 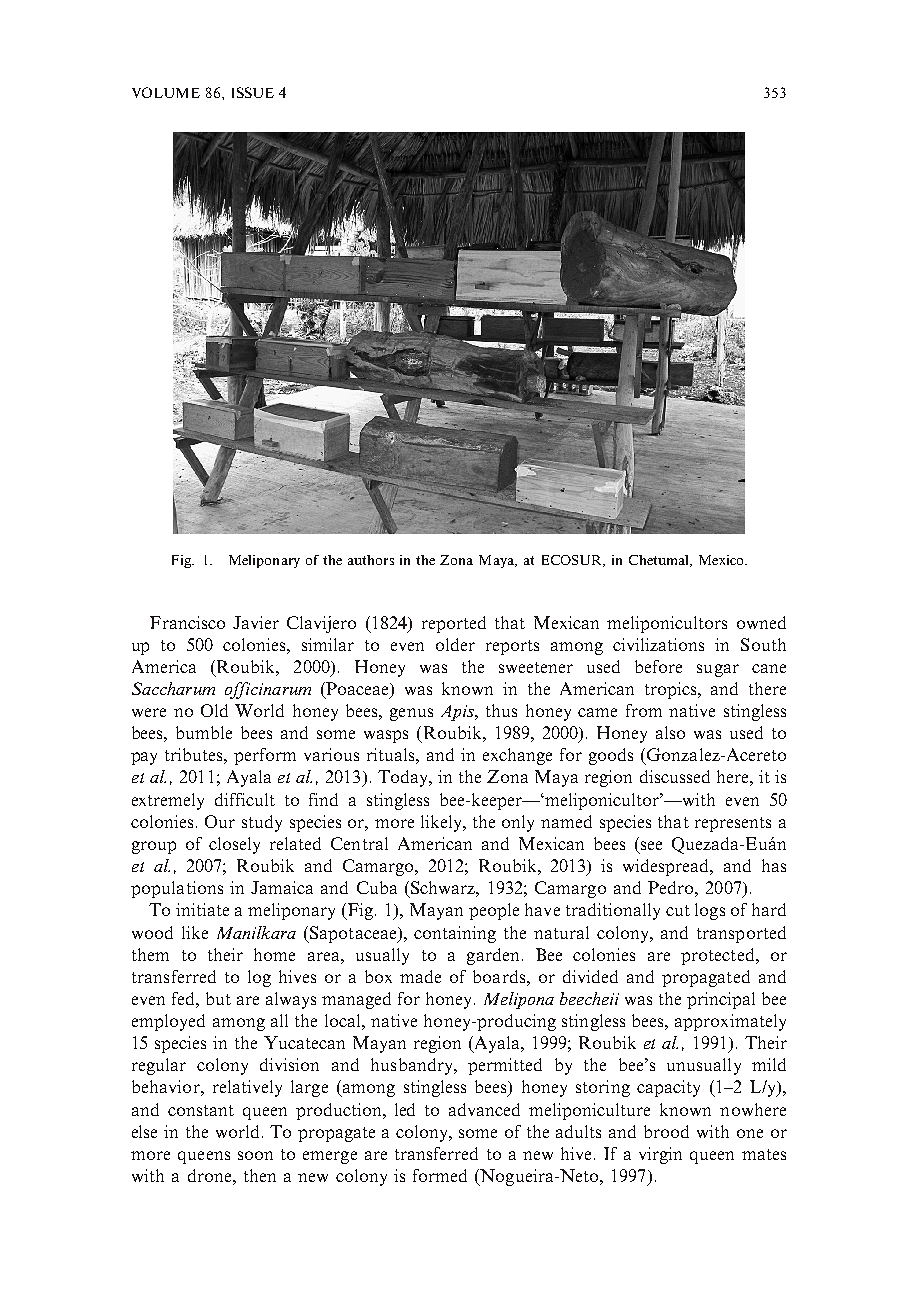 What do you see at coordinates (658, 644) in the screenshot?
I see `civilizations` at bounding box center [658, 644].
